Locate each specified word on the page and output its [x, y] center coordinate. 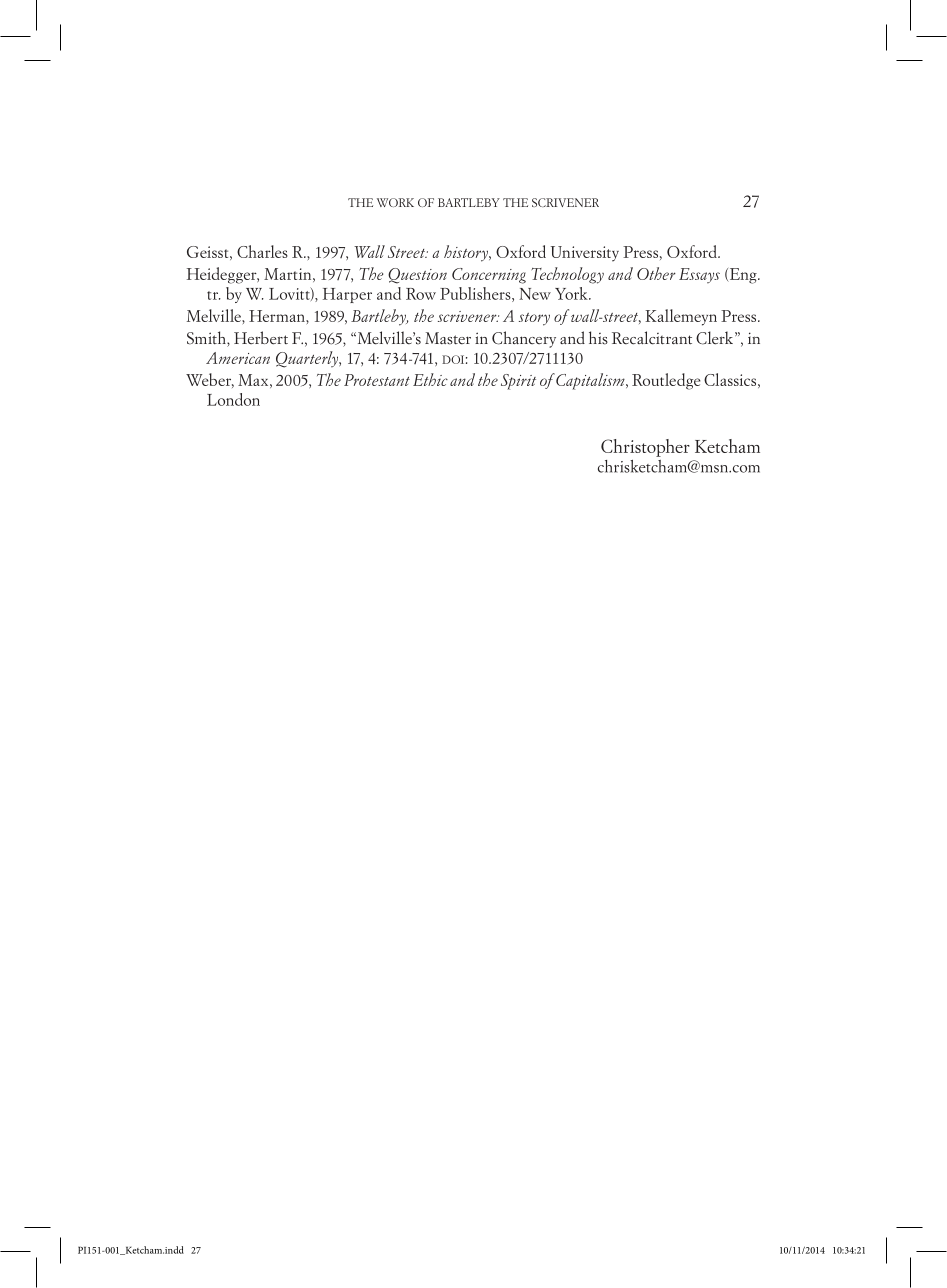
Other [656, 273]
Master [448, 338]
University [585, 254]
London [233, 399]
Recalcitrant [652, 338]
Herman [278, 316]
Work [395, 202]
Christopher [645, 448]
